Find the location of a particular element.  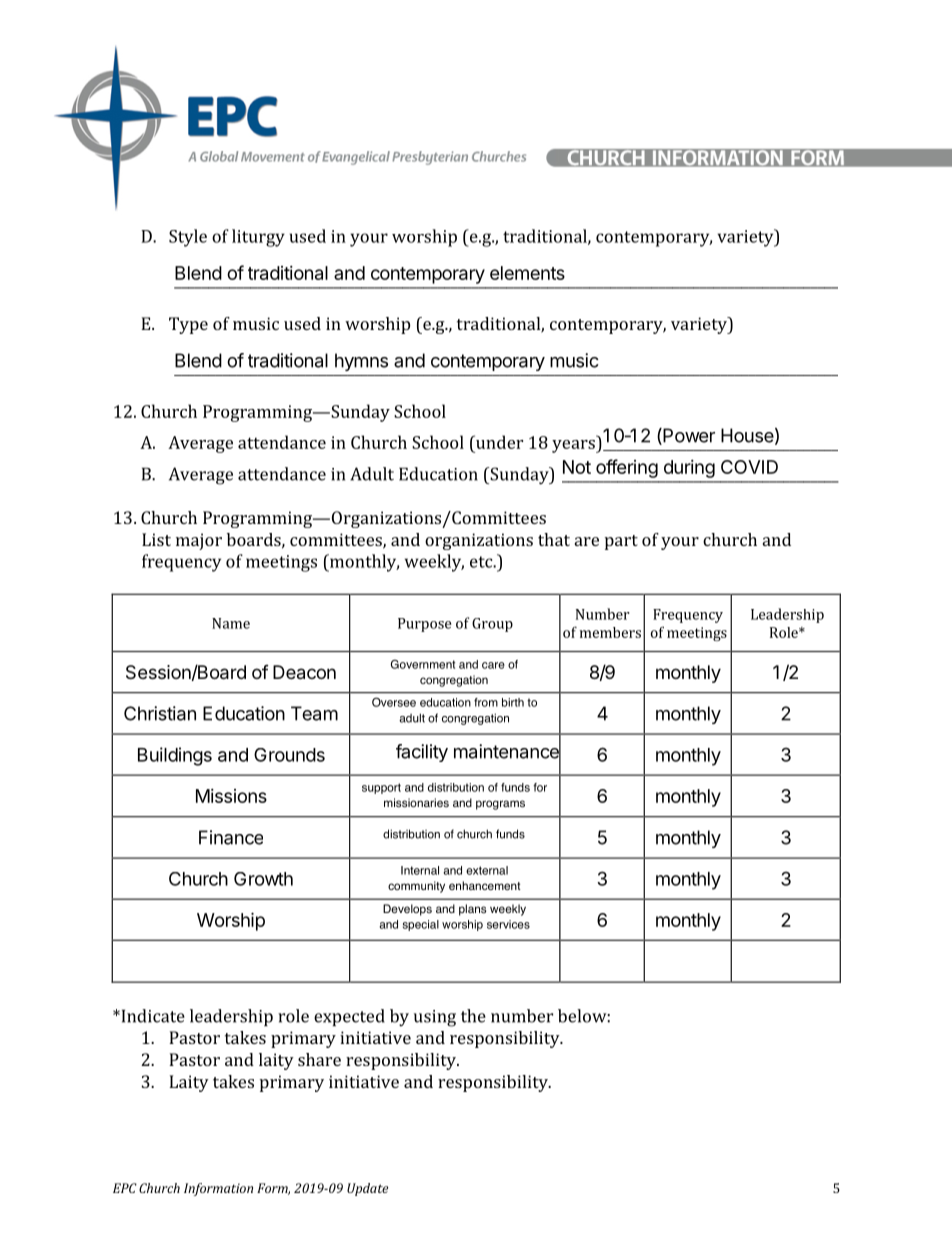

the is located at coordinates (473, 1016).
